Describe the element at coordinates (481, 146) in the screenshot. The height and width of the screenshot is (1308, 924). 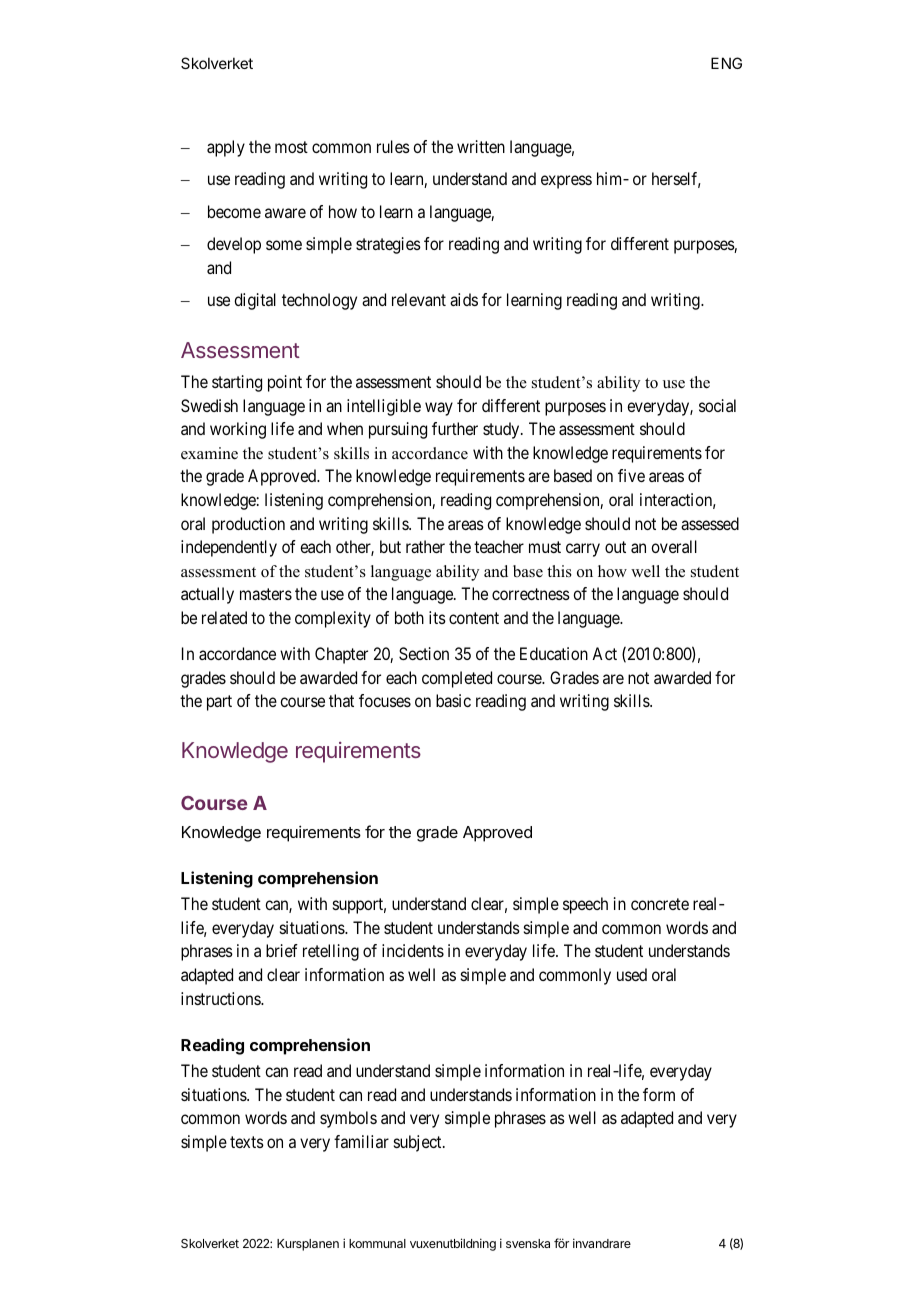
I see `written` at that location.
